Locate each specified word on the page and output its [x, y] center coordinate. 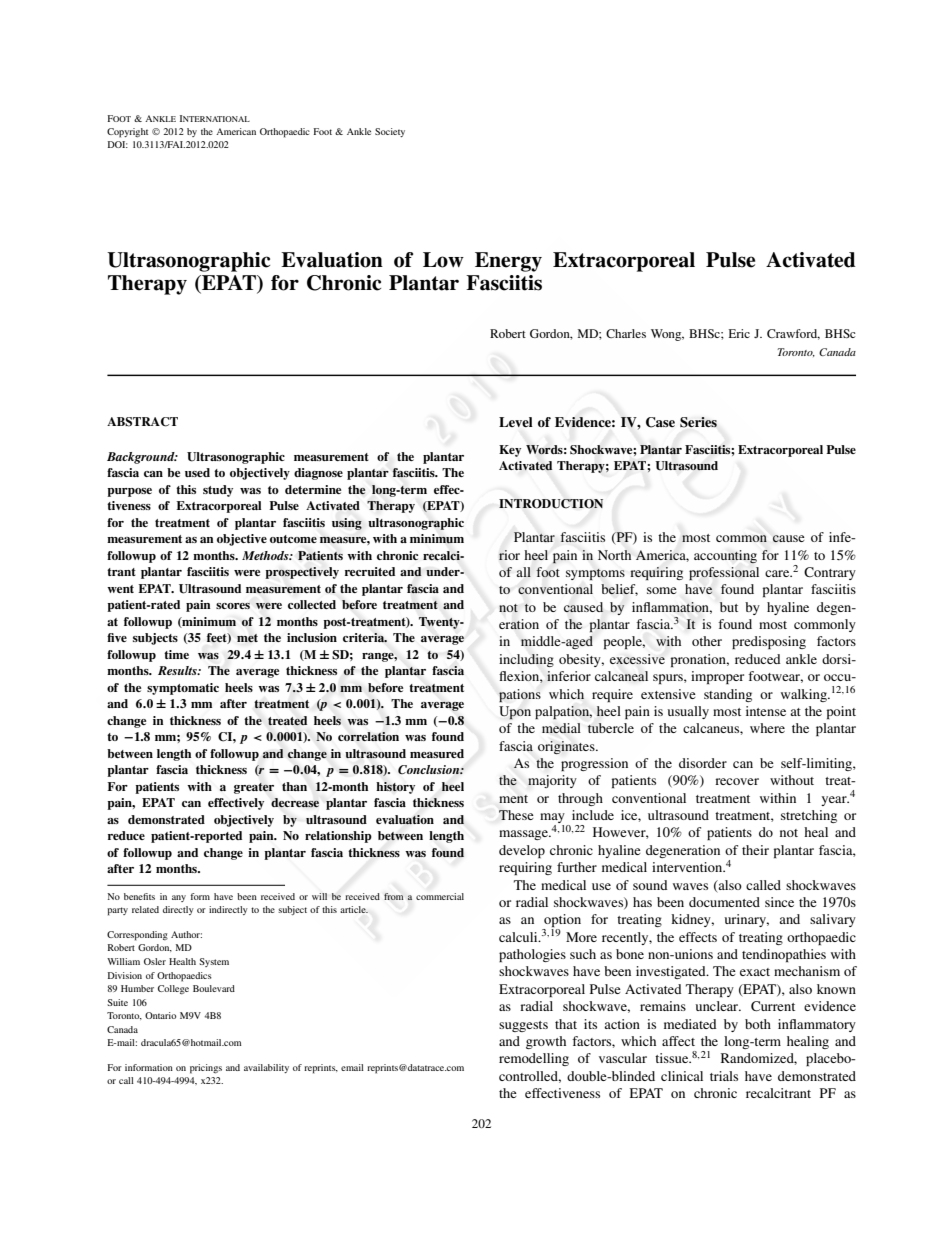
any [179, 898]
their [755, 850]
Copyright [127, 133]
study [218, 491]
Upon [515, 713]
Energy [508, 262]
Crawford [793, 334]
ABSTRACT [142, 422]
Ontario [161, 1015]
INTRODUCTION [551, 504]
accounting [725, 557]
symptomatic [183, 689]
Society [390, 132]
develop [522, 851]
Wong [667, 335]
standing [728, 695]
